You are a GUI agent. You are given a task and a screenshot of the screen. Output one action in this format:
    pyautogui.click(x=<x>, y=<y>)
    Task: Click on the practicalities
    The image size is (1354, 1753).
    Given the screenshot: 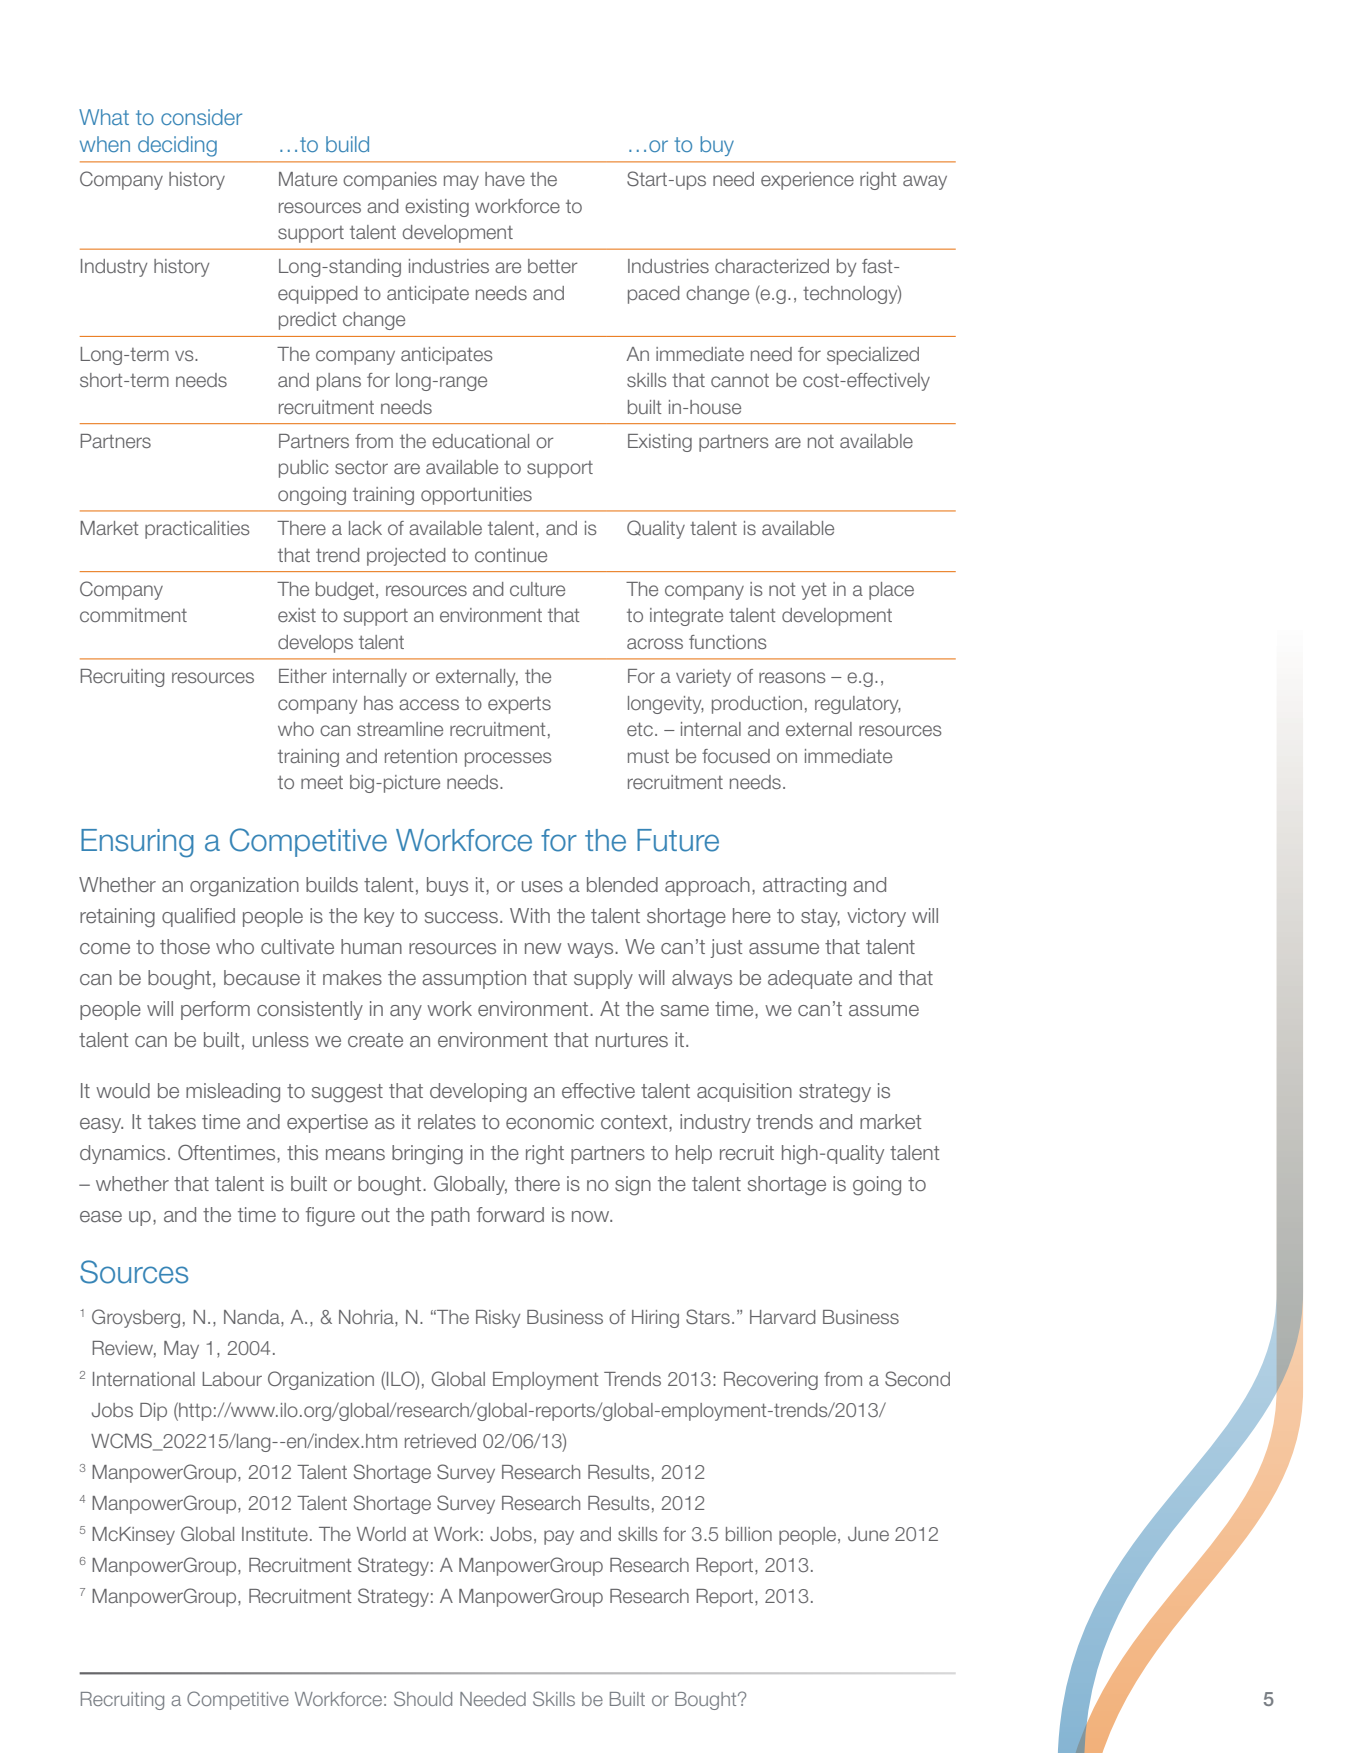 What is the action you would take?
    pyautogui.click(x=197, y=530)
